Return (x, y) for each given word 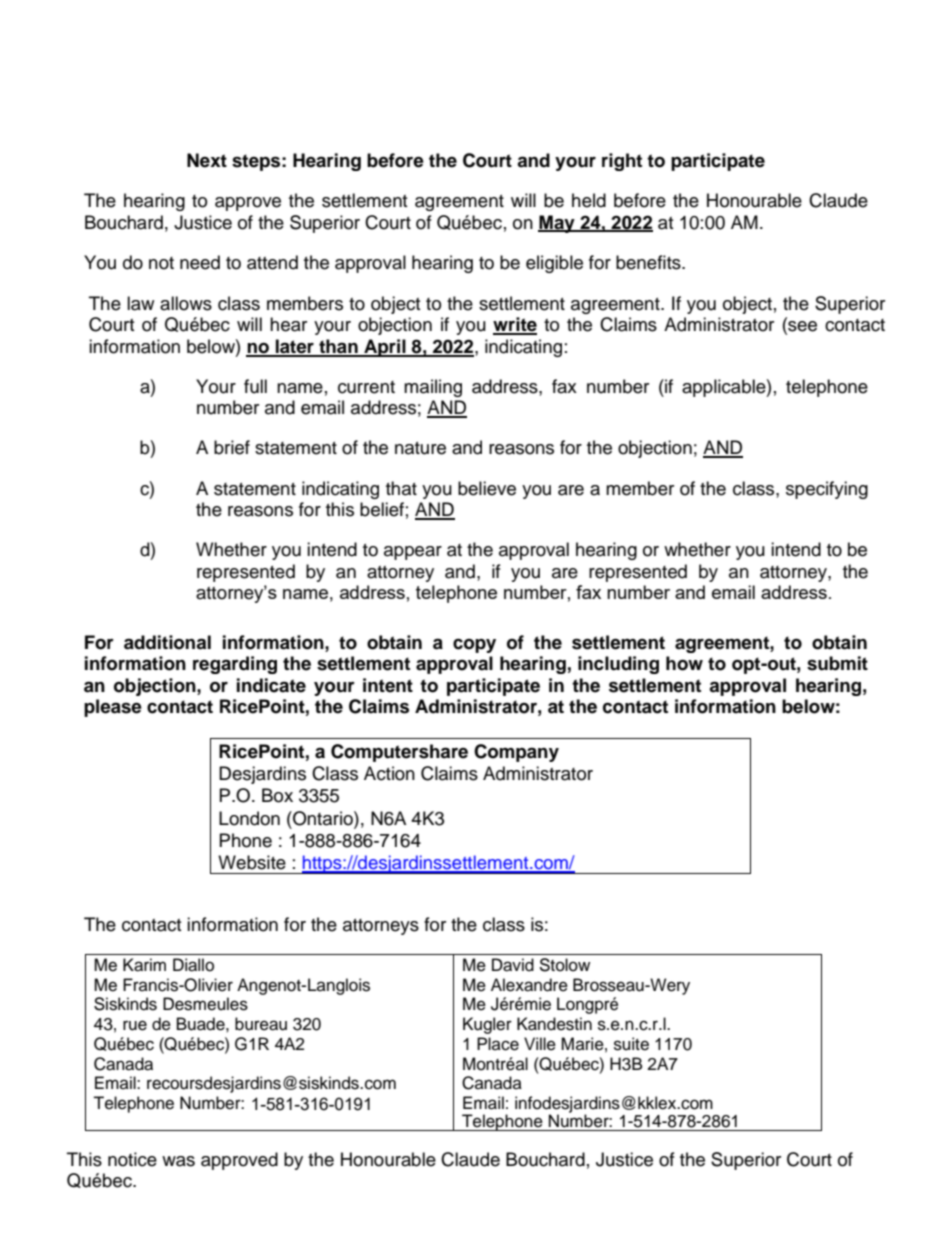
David (513, 965)
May (557, 224)
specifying (827, 490)
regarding (235, 665)
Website (252, 862)
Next (207, 160)
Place (498, 1044)
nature (420, 448)
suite (631, 1044)
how (684, 663)
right (622, 162)
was (178, 1161)
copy (474, 646)
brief (232, 447)
